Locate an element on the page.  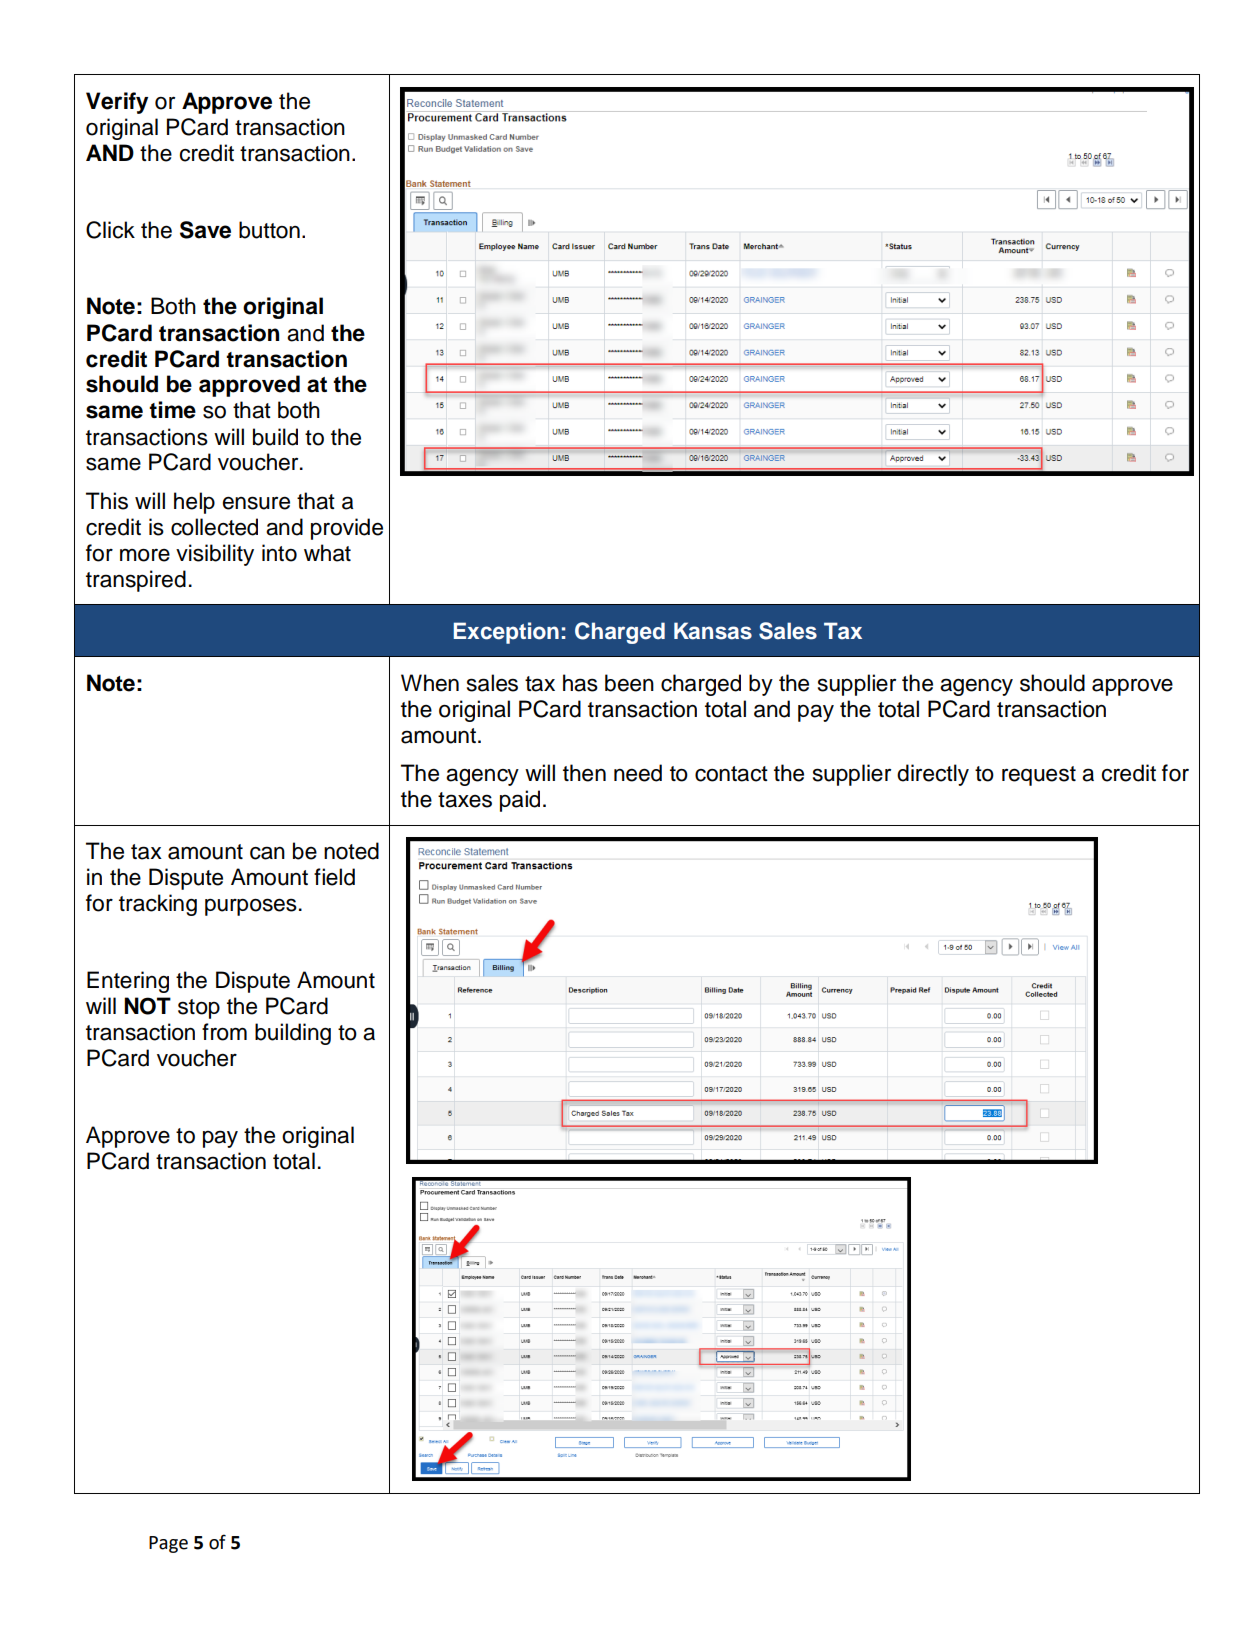
Kansas is located at coordinates (713, 631).
